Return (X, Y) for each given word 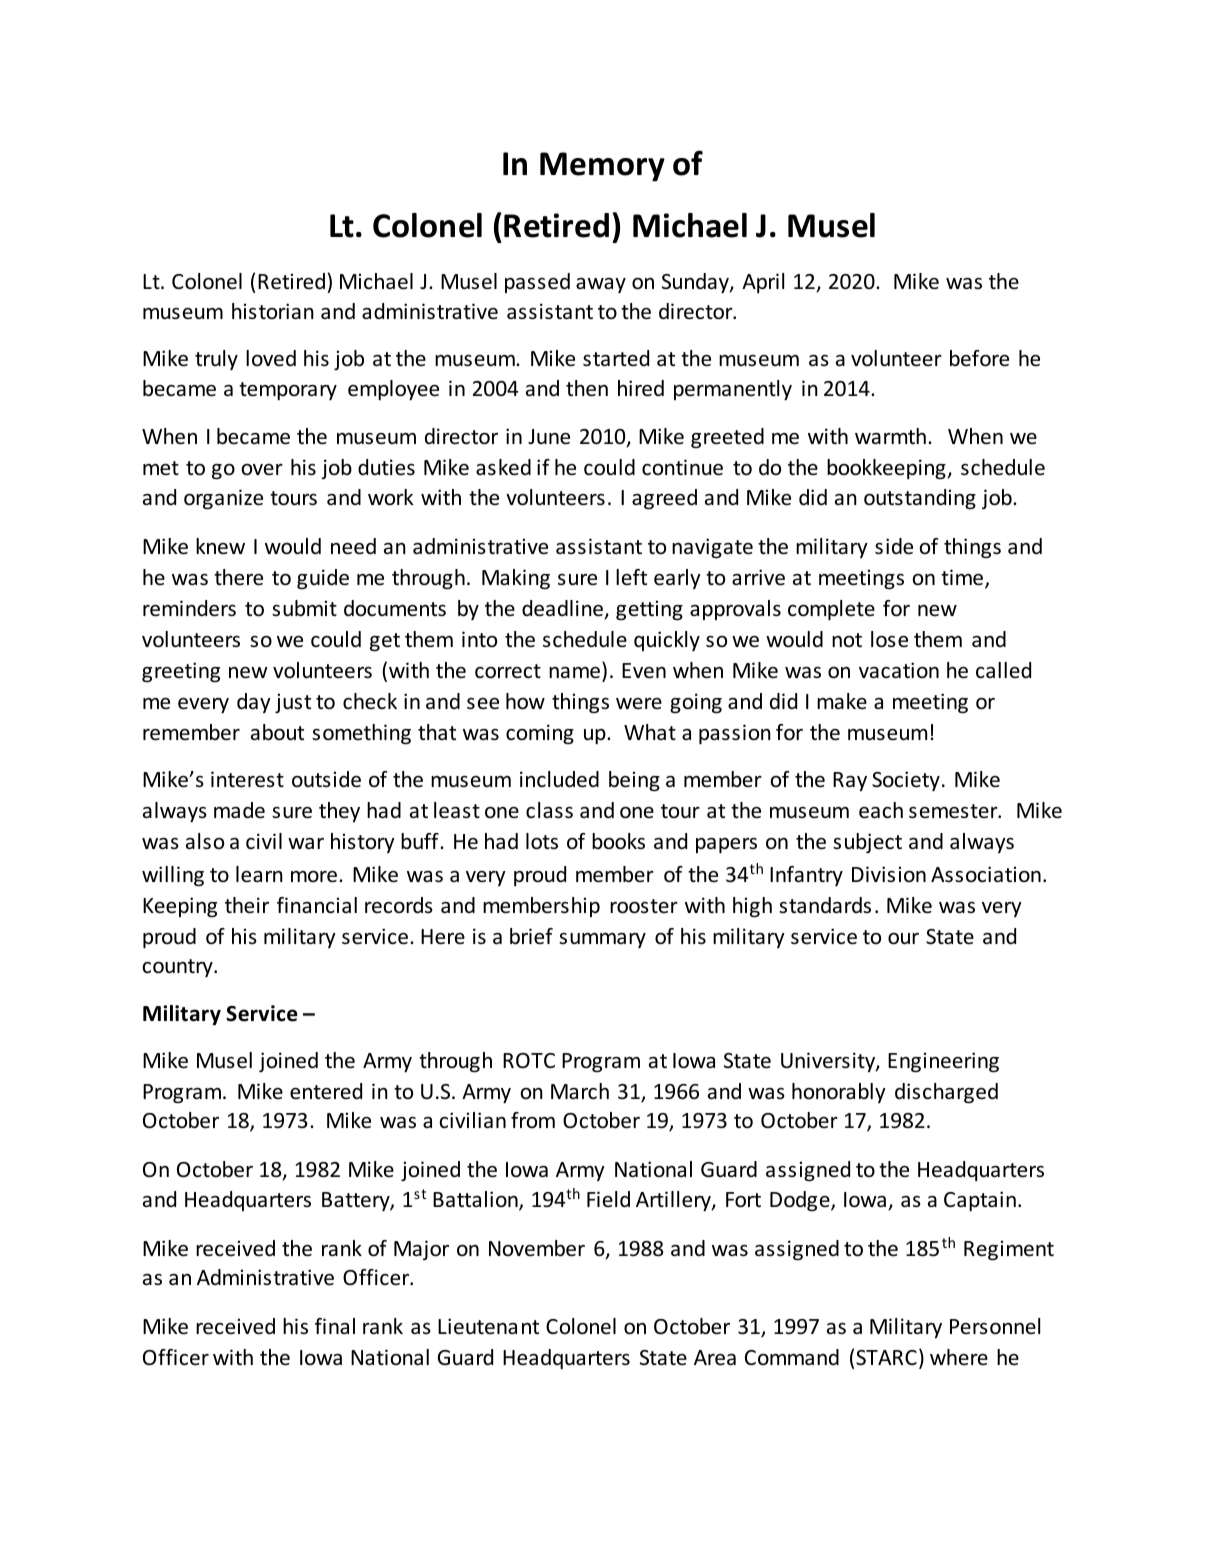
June (549, 437)
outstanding (920, 499)
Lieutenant (488, 1326)
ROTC (529, 1061)
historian (273, 311)
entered (326, 1091)
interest (247, 779)
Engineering (943, 1062)
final (335, 1326)
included (559, 779)
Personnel (995, 1326)
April (763, 283)
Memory (602, 167)
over (262, 469)
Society (906, 781)
